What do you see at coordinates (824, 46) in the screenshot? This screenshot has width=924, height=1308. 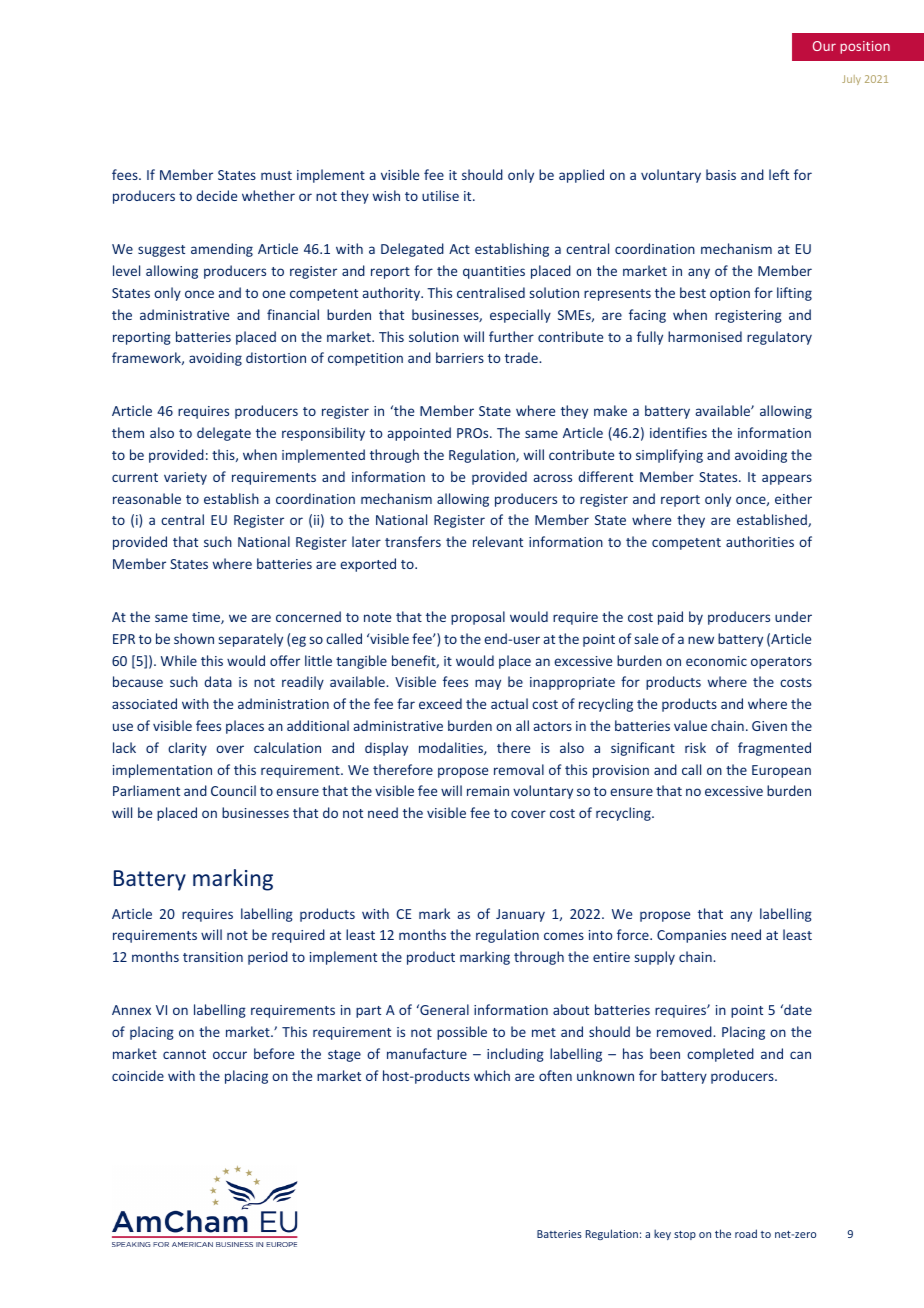 I see `Our` at bounding box center [824, 46].
